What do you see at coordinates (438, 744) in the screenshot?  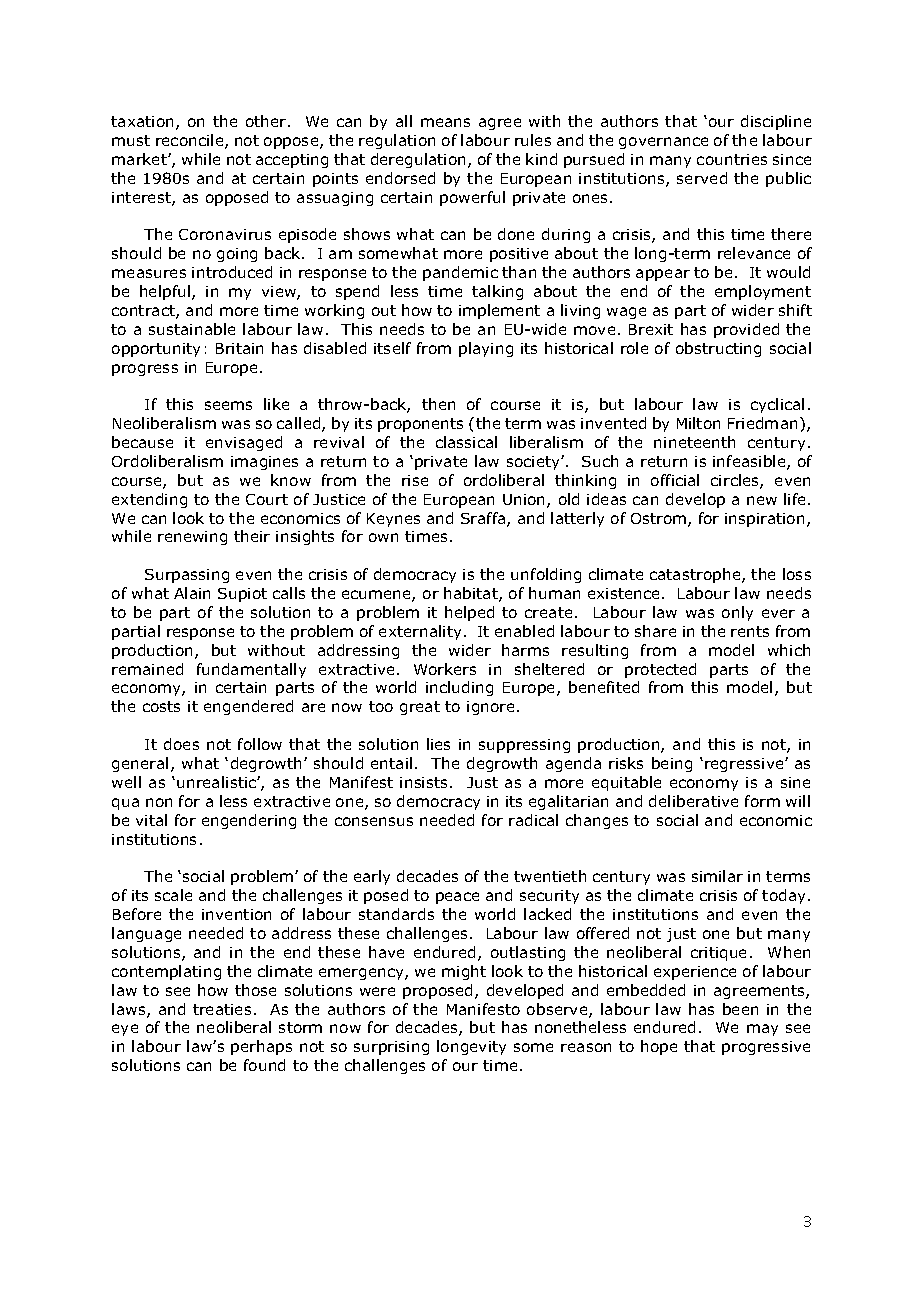 I see `lies` at bounding box center [438, 744].
